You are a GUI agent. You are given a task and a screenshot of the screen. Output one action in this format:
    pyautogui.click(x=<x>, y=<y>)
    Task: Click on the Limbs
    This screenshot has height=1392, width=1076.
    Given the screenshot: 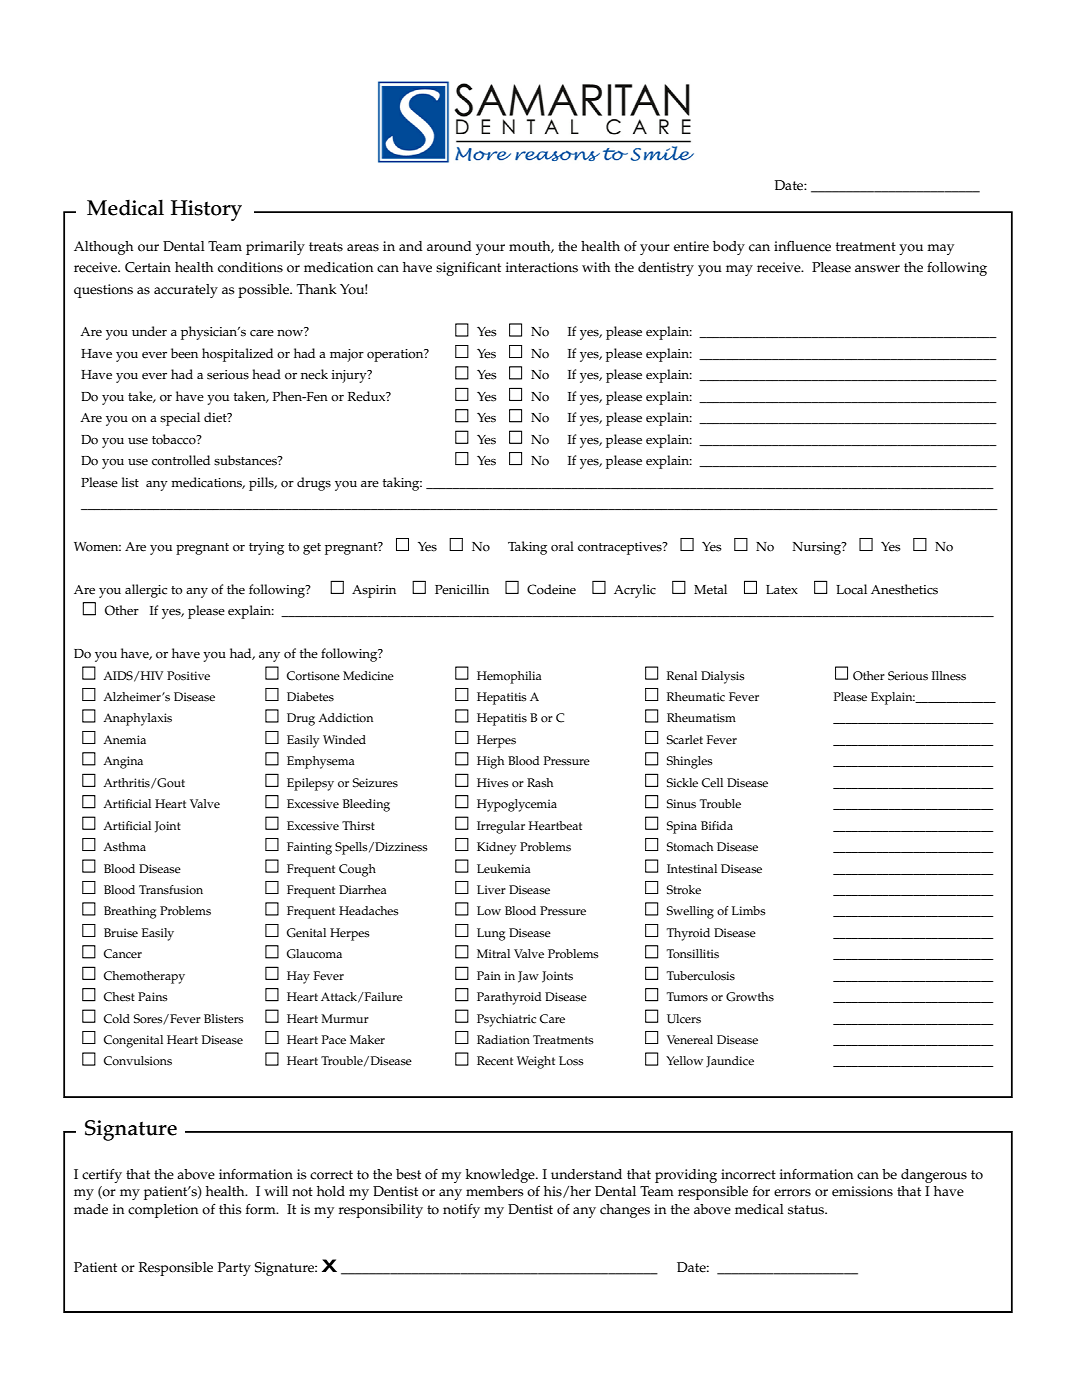 What is the action you would take?
    pyautogui.click(x=749, y=911)
